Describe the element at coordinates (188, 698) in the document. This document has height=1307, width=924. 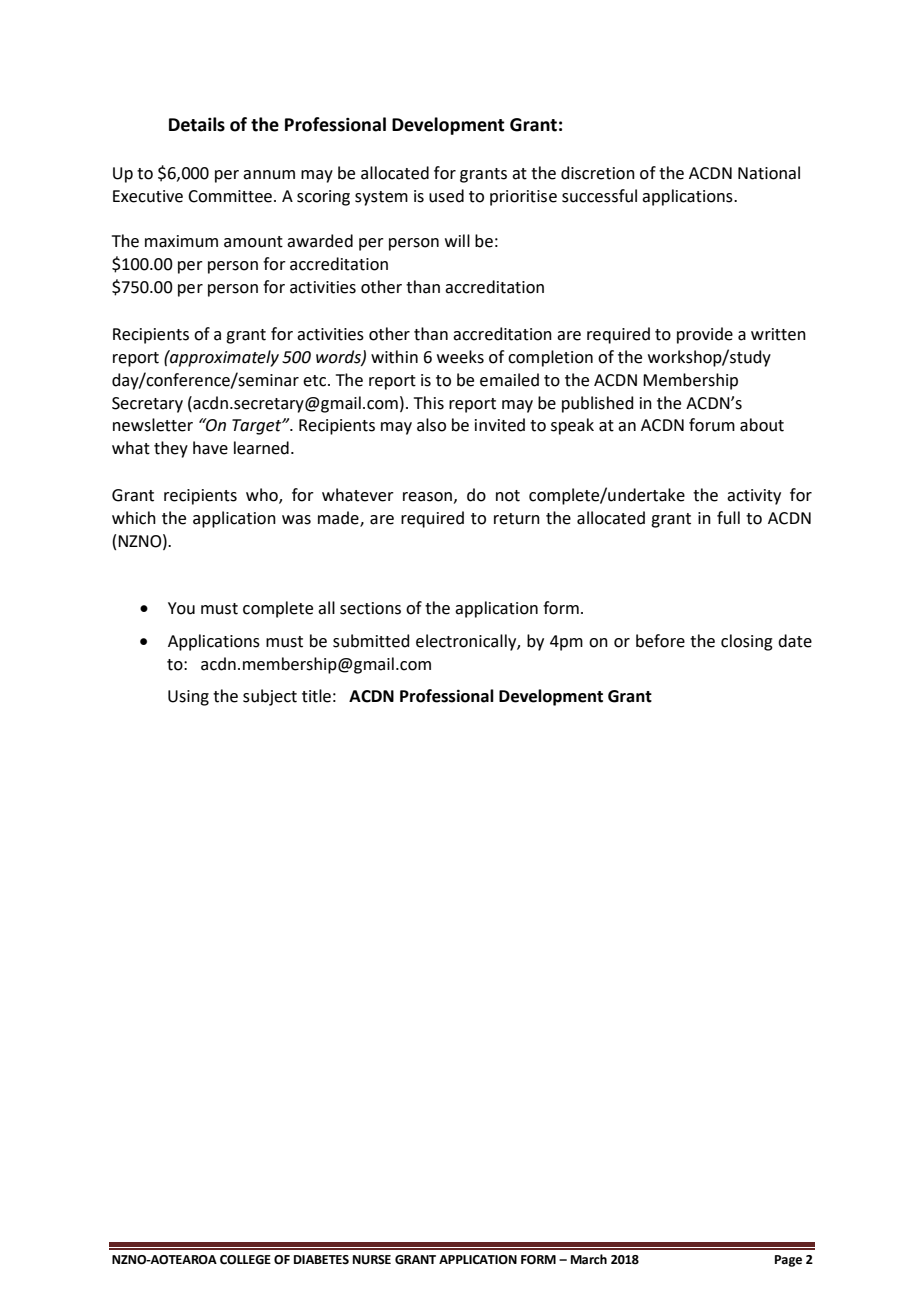
I see `Using` at that location.
